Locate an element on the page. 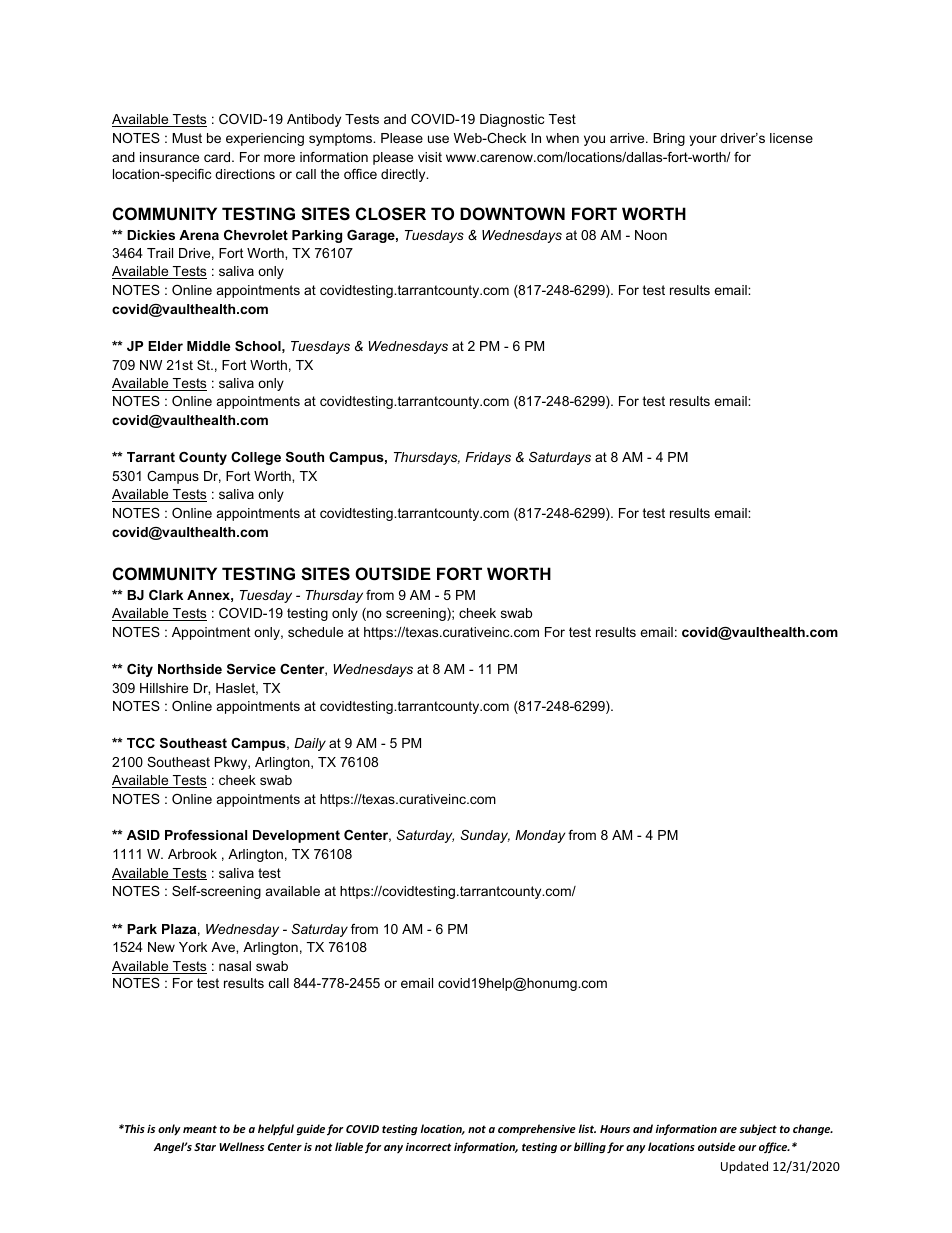 The image size is (952, 1233). card is located at coordinates (217, 157).
